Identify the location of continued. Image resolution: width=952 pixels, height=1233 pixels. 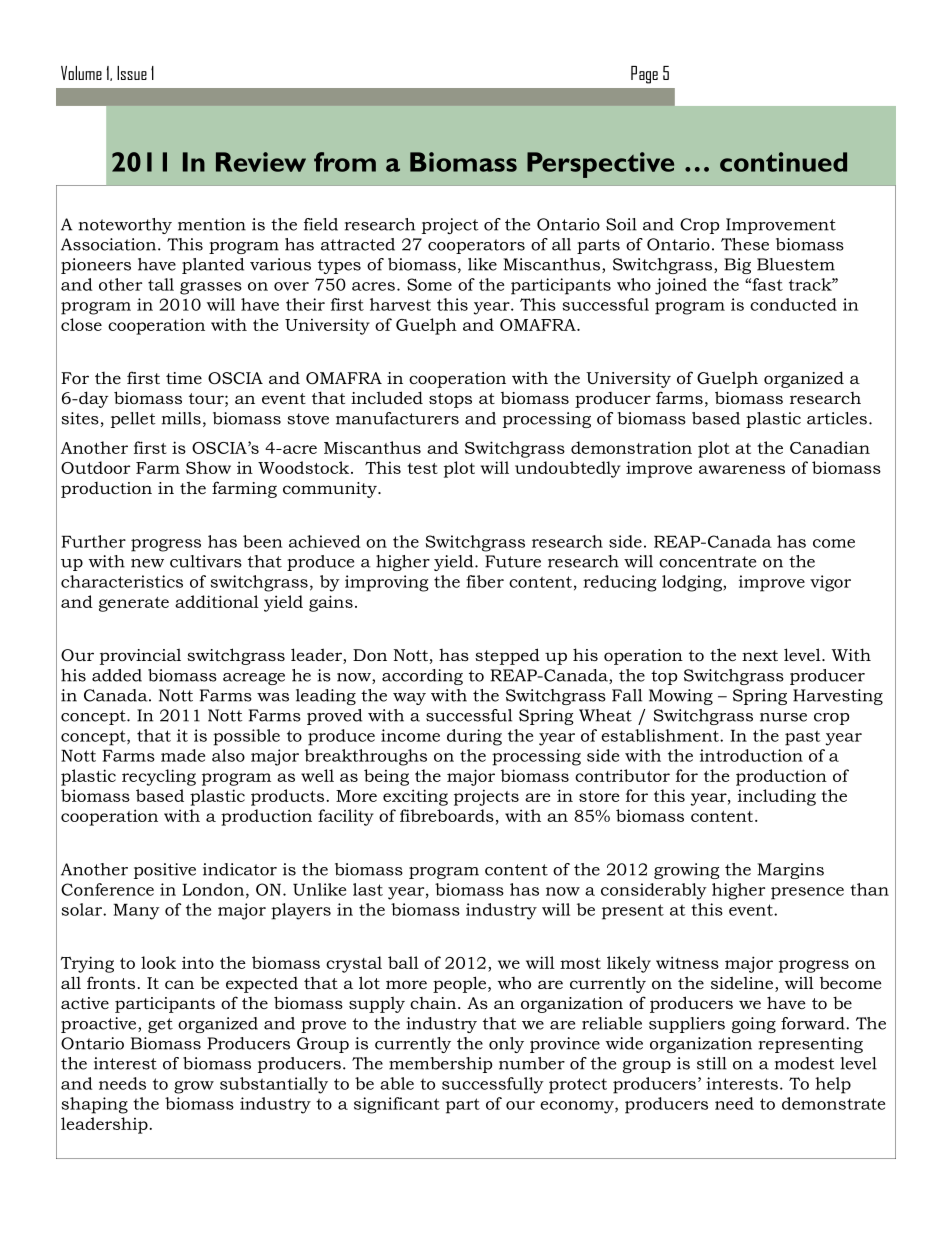
(783, 162).
